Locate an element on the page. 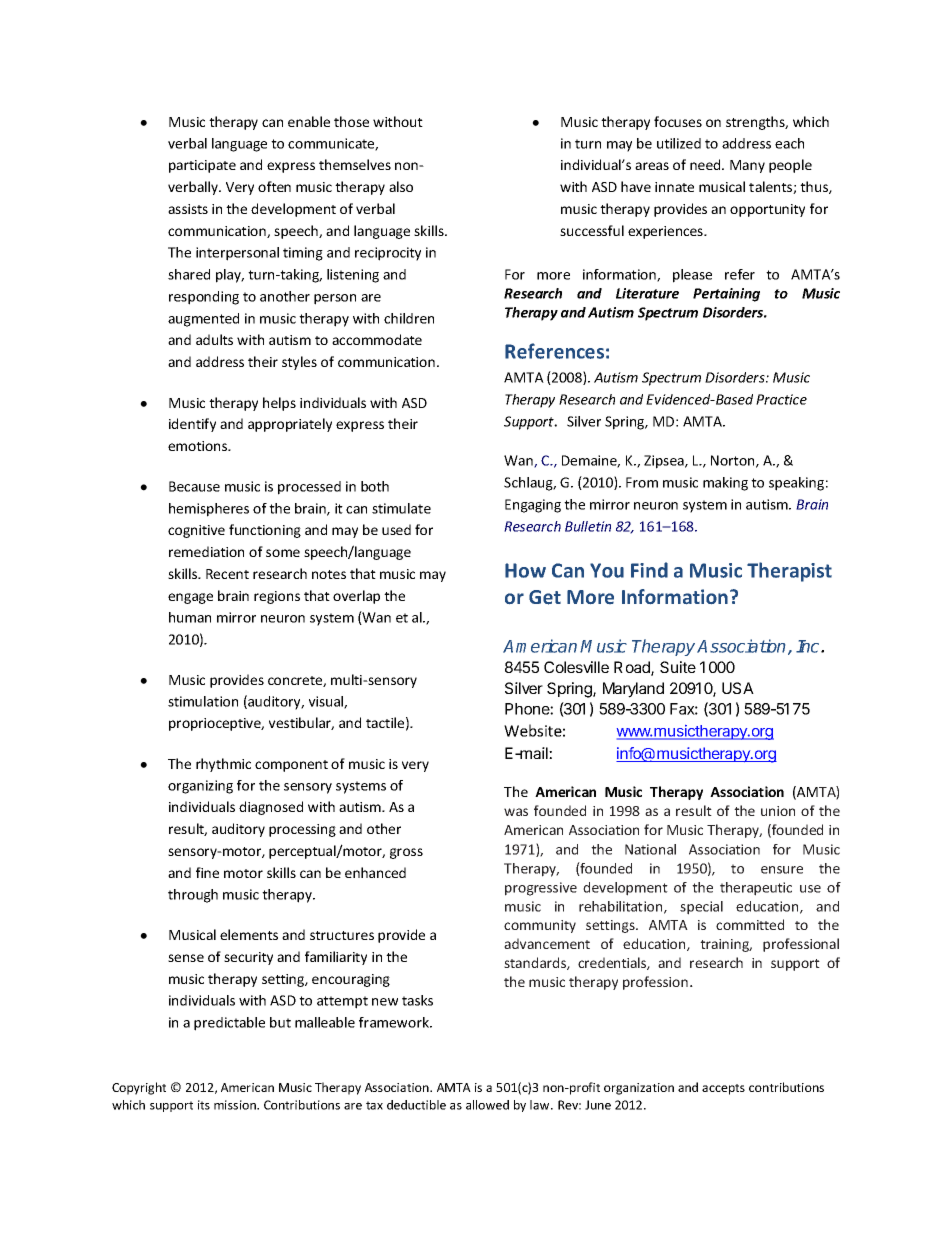  Many is located at coordinates (747, 166).
